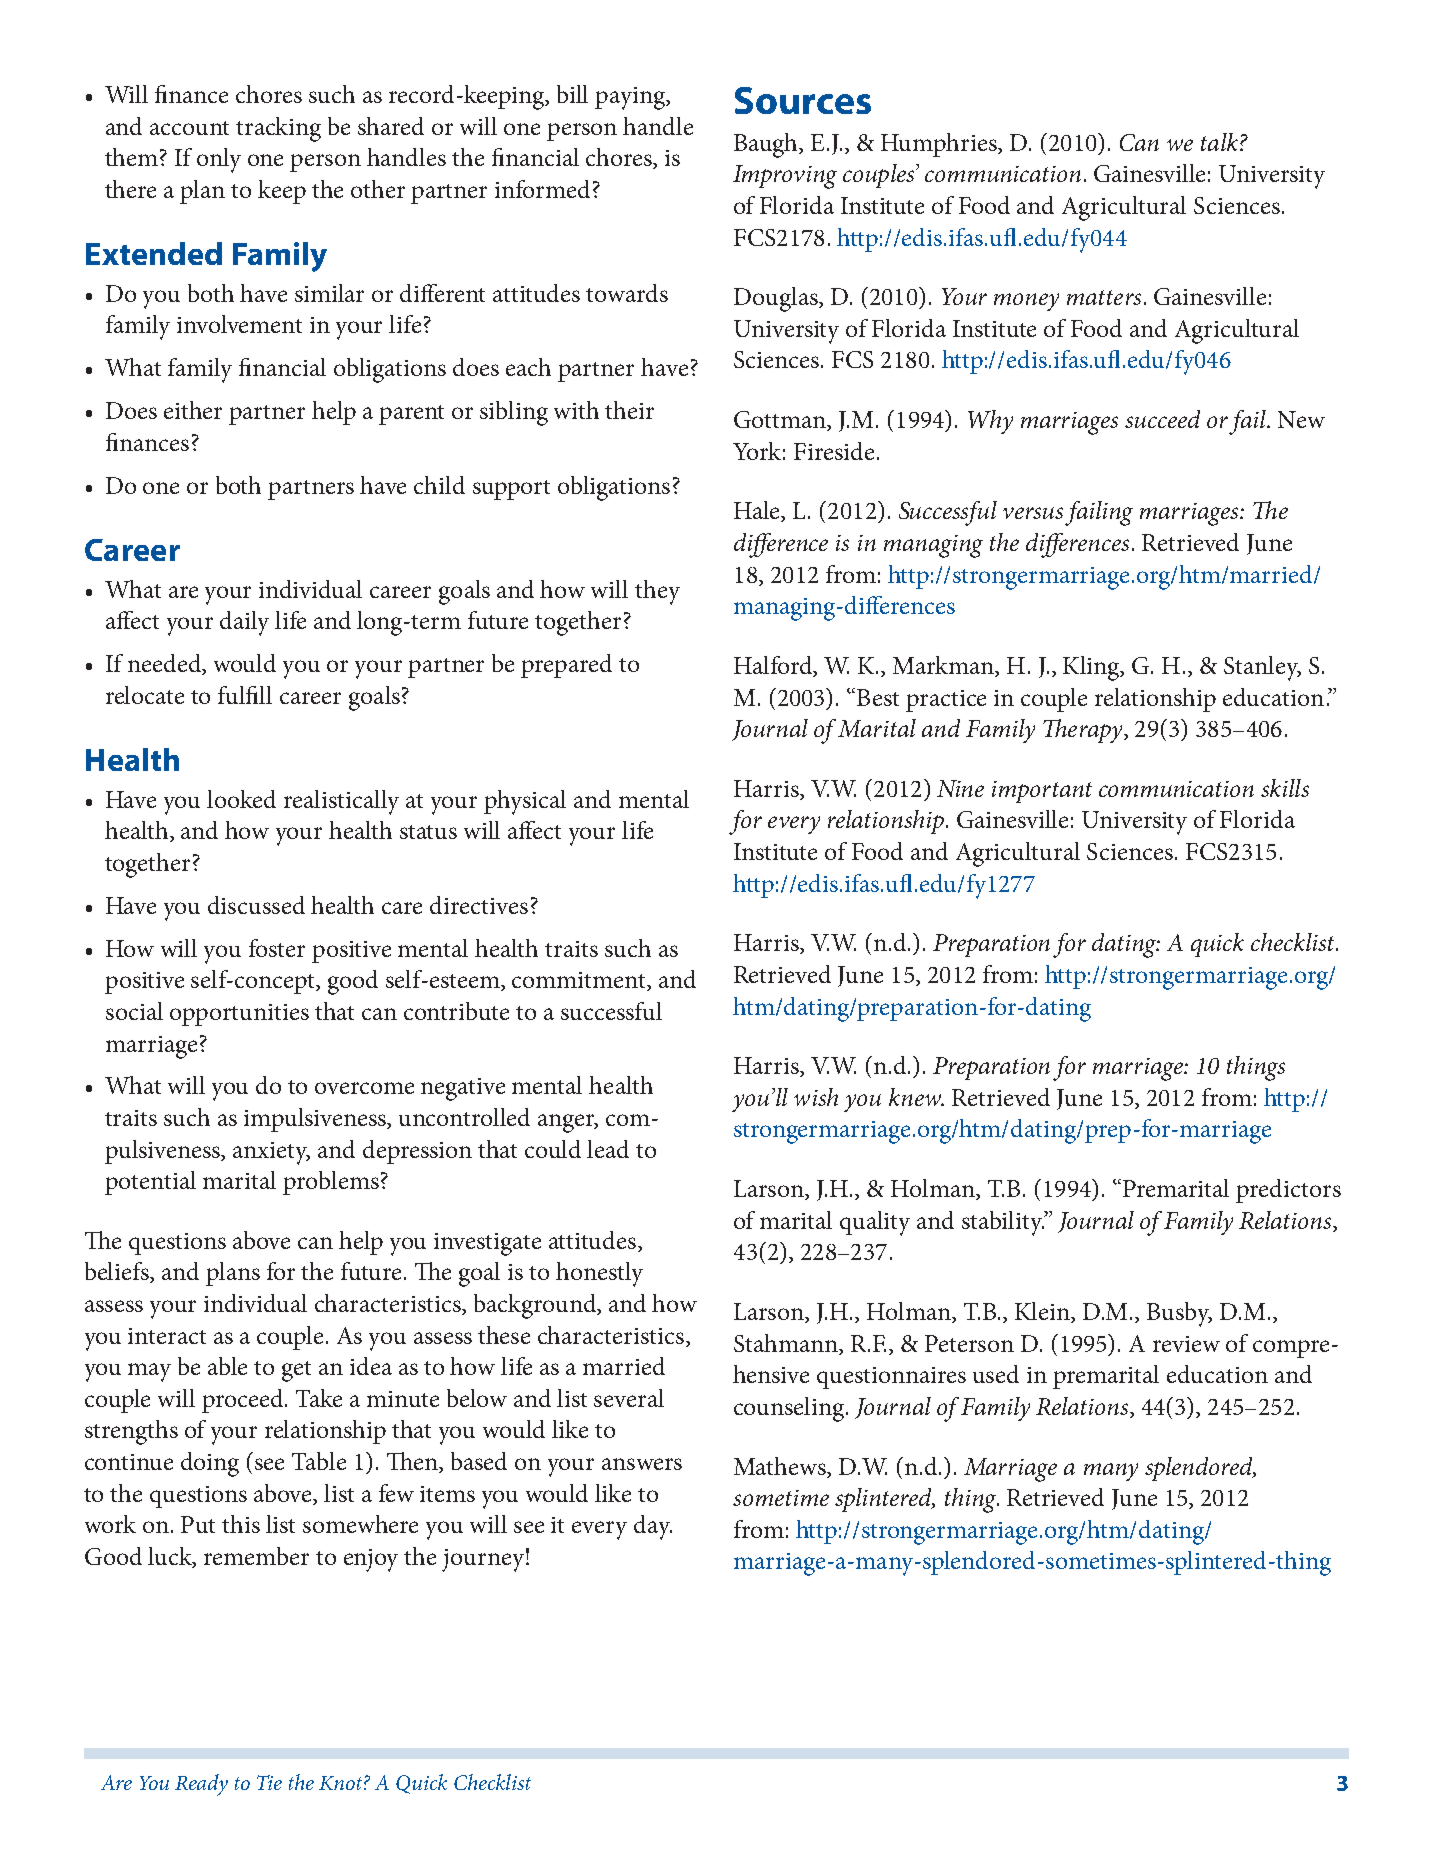  What do you see at coordinates (201, 1785) in the page?
I see `Ready` at bounding box center [201, 1785].
